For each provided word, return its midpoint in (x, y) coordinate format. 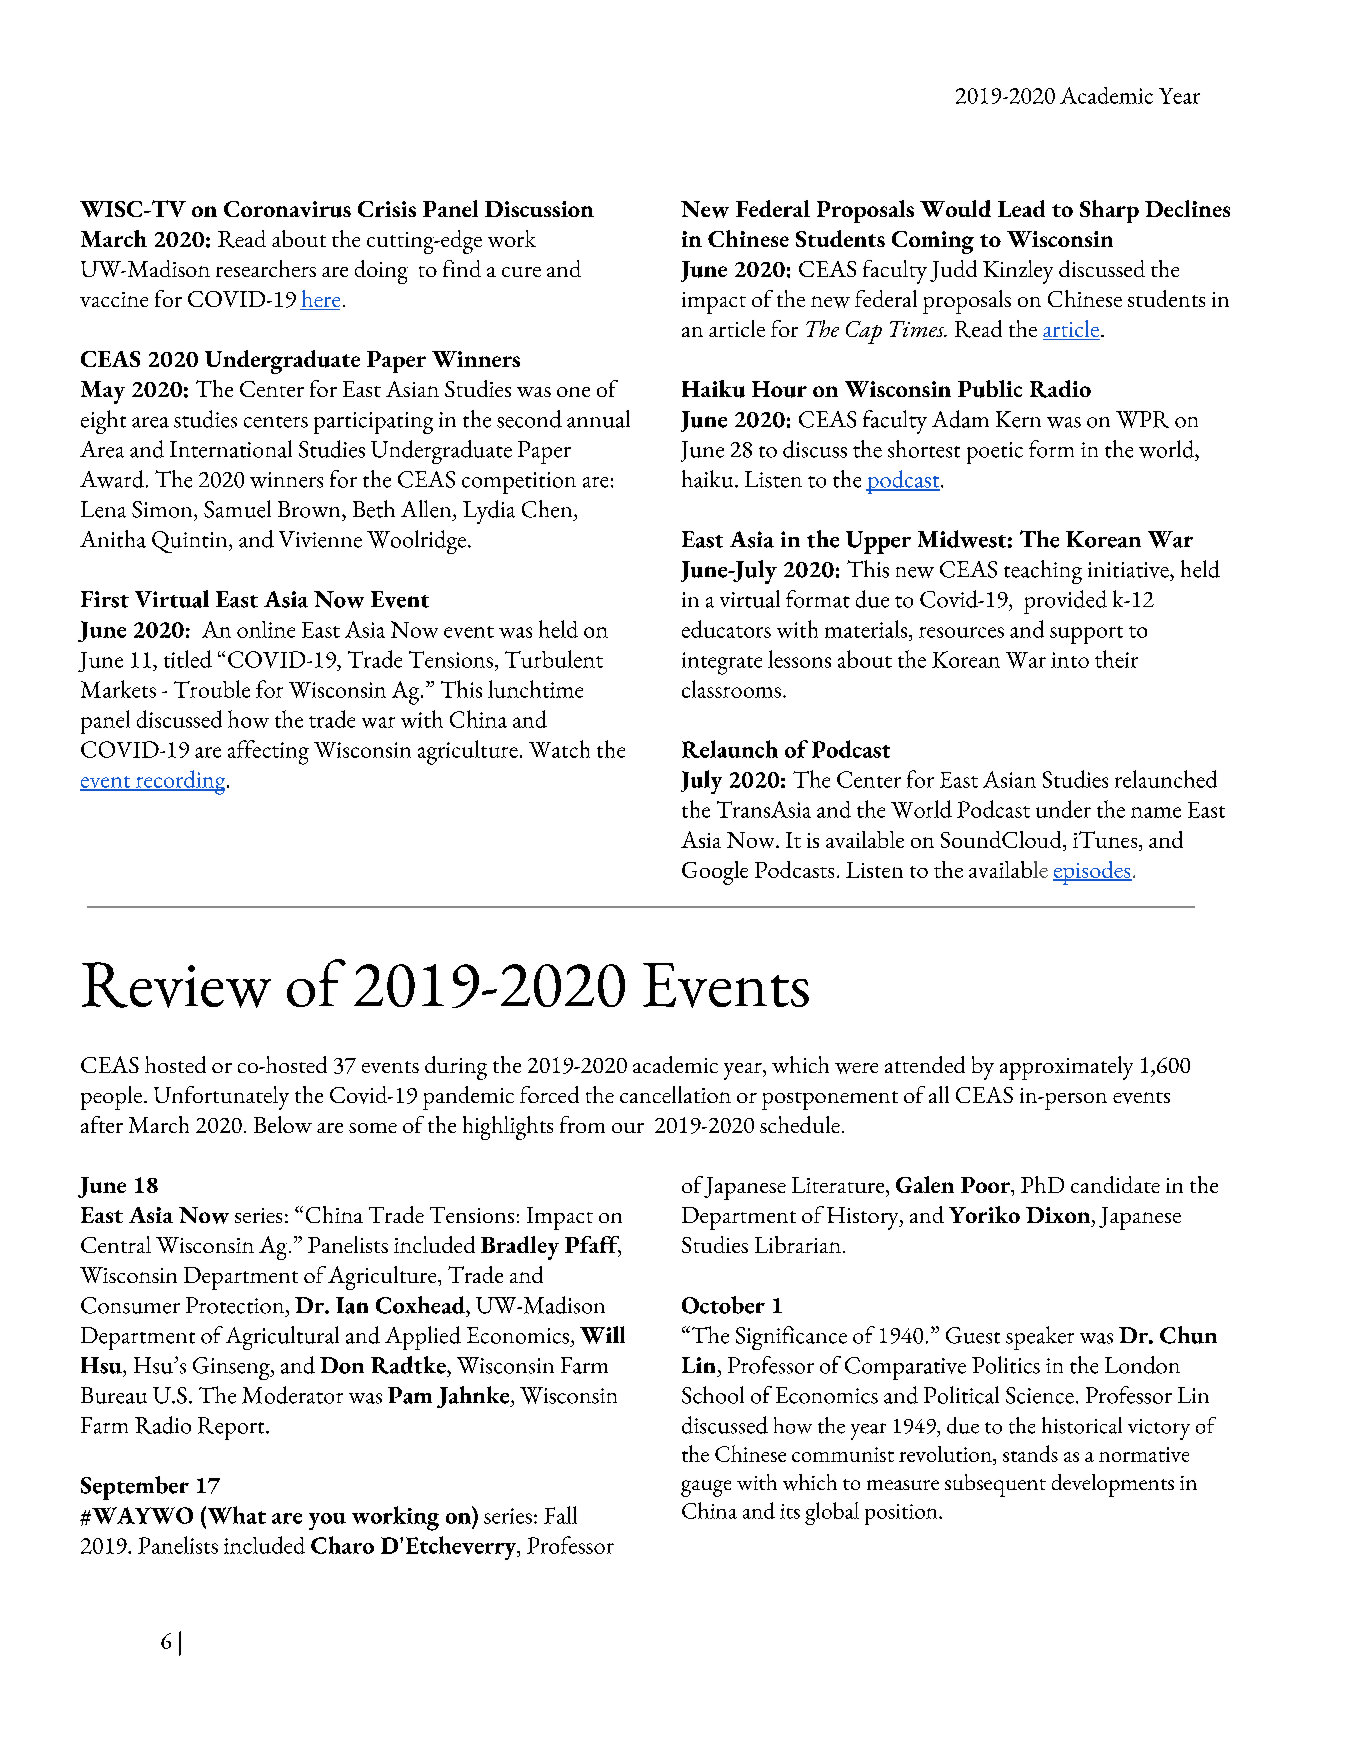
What (235, 1515)
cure (521, 272)
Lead (1021, 208)
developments (1113, 1485)
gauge (706, 1488)
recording (181, 782)
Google (715, 873)
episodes (1092, 873)
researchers (266, 268)
